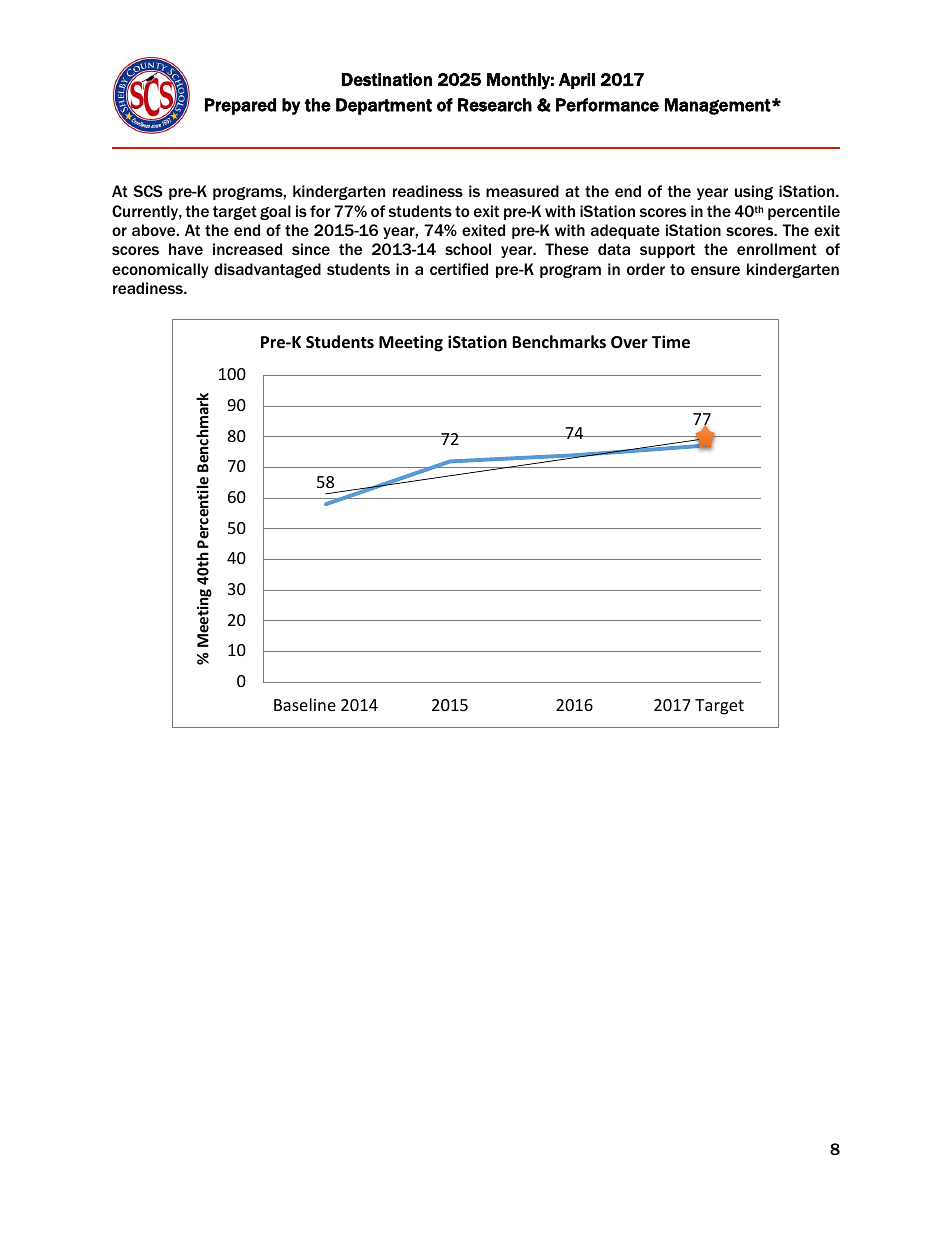  What do you see at coordinates (719, 106) in the image?
I see `Management` at bounding box center [719, 106].
